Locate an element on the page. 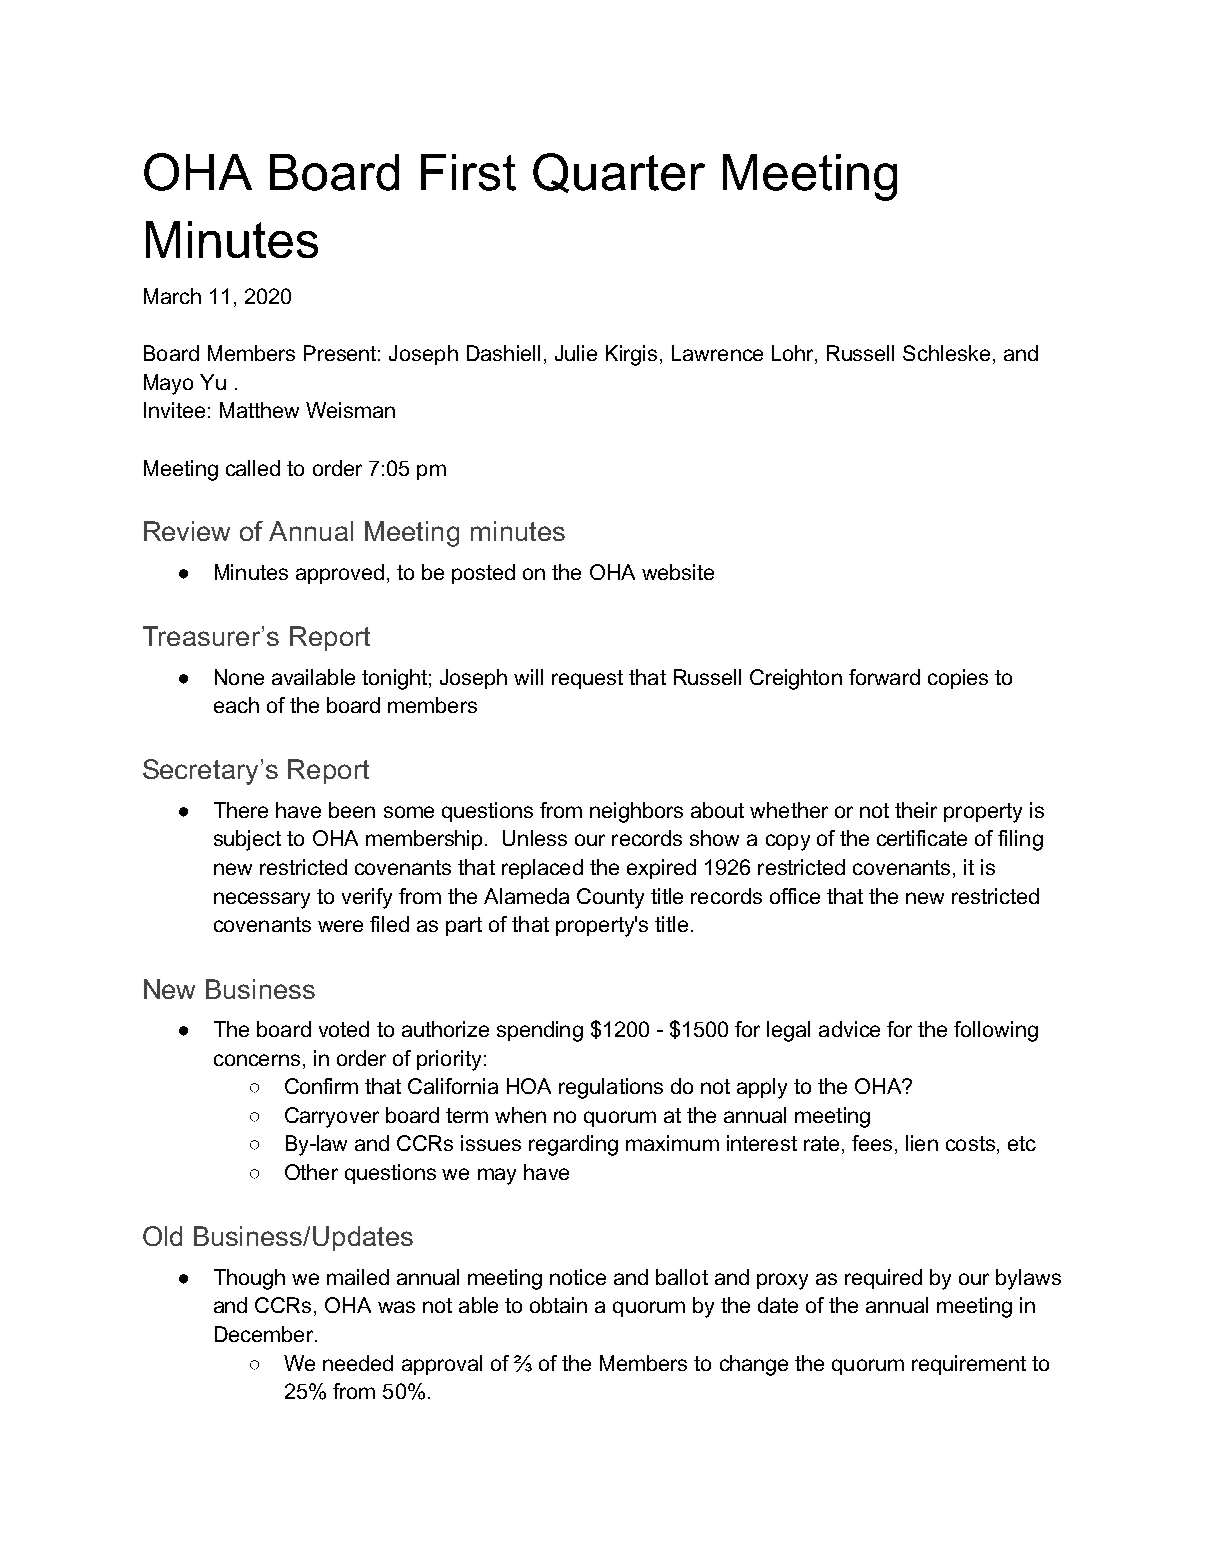 Image resolution: width=1205 pixels, height=1560 pixels. March is located at coordinates (172, 296).
